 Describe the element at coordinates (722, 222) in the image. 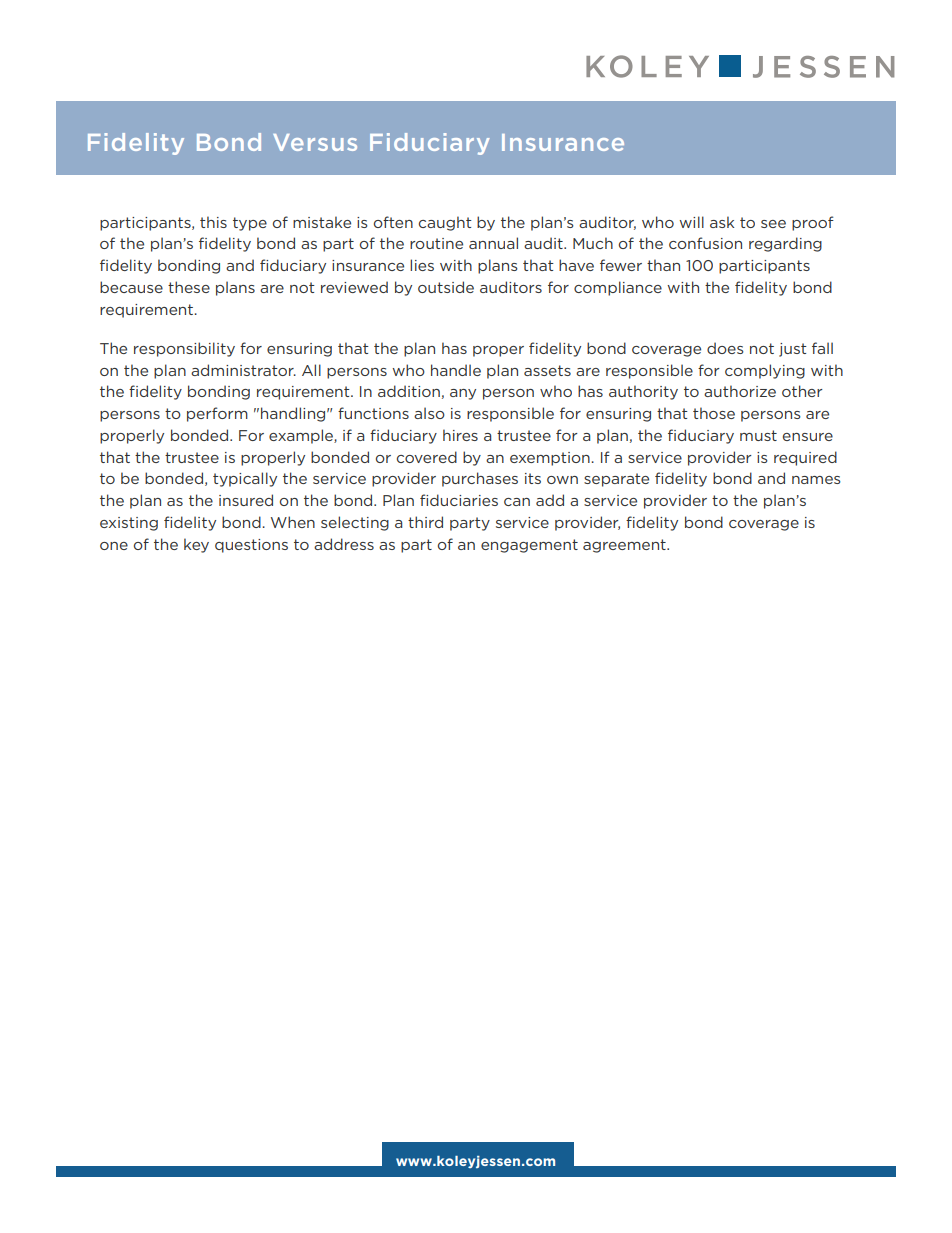

I see `ask` at that location.
